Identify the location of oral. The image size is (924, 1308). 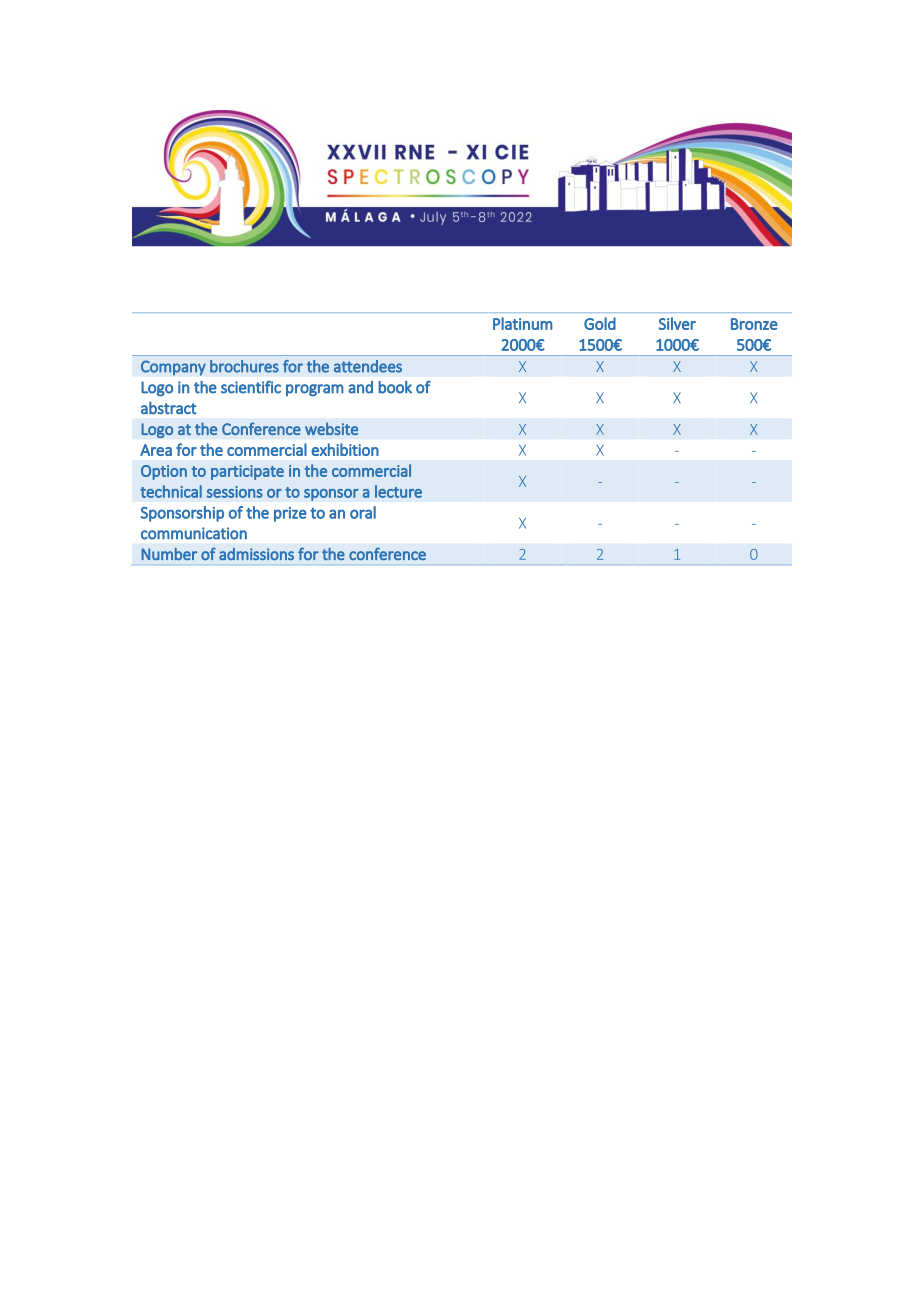
(363, 512).
